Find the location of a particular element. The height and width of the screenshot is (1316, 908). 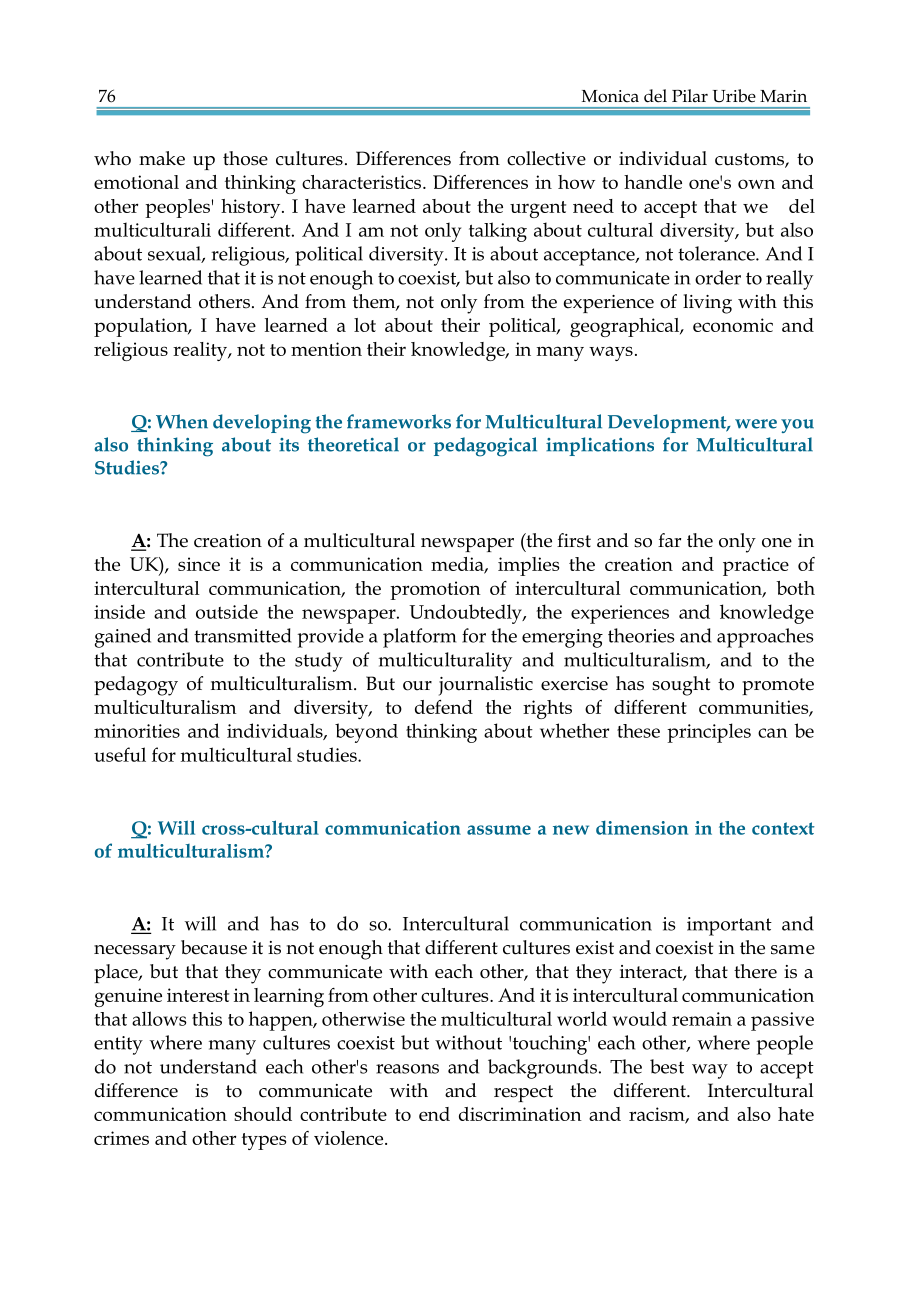

lot is located at coordinates (365, 325).
